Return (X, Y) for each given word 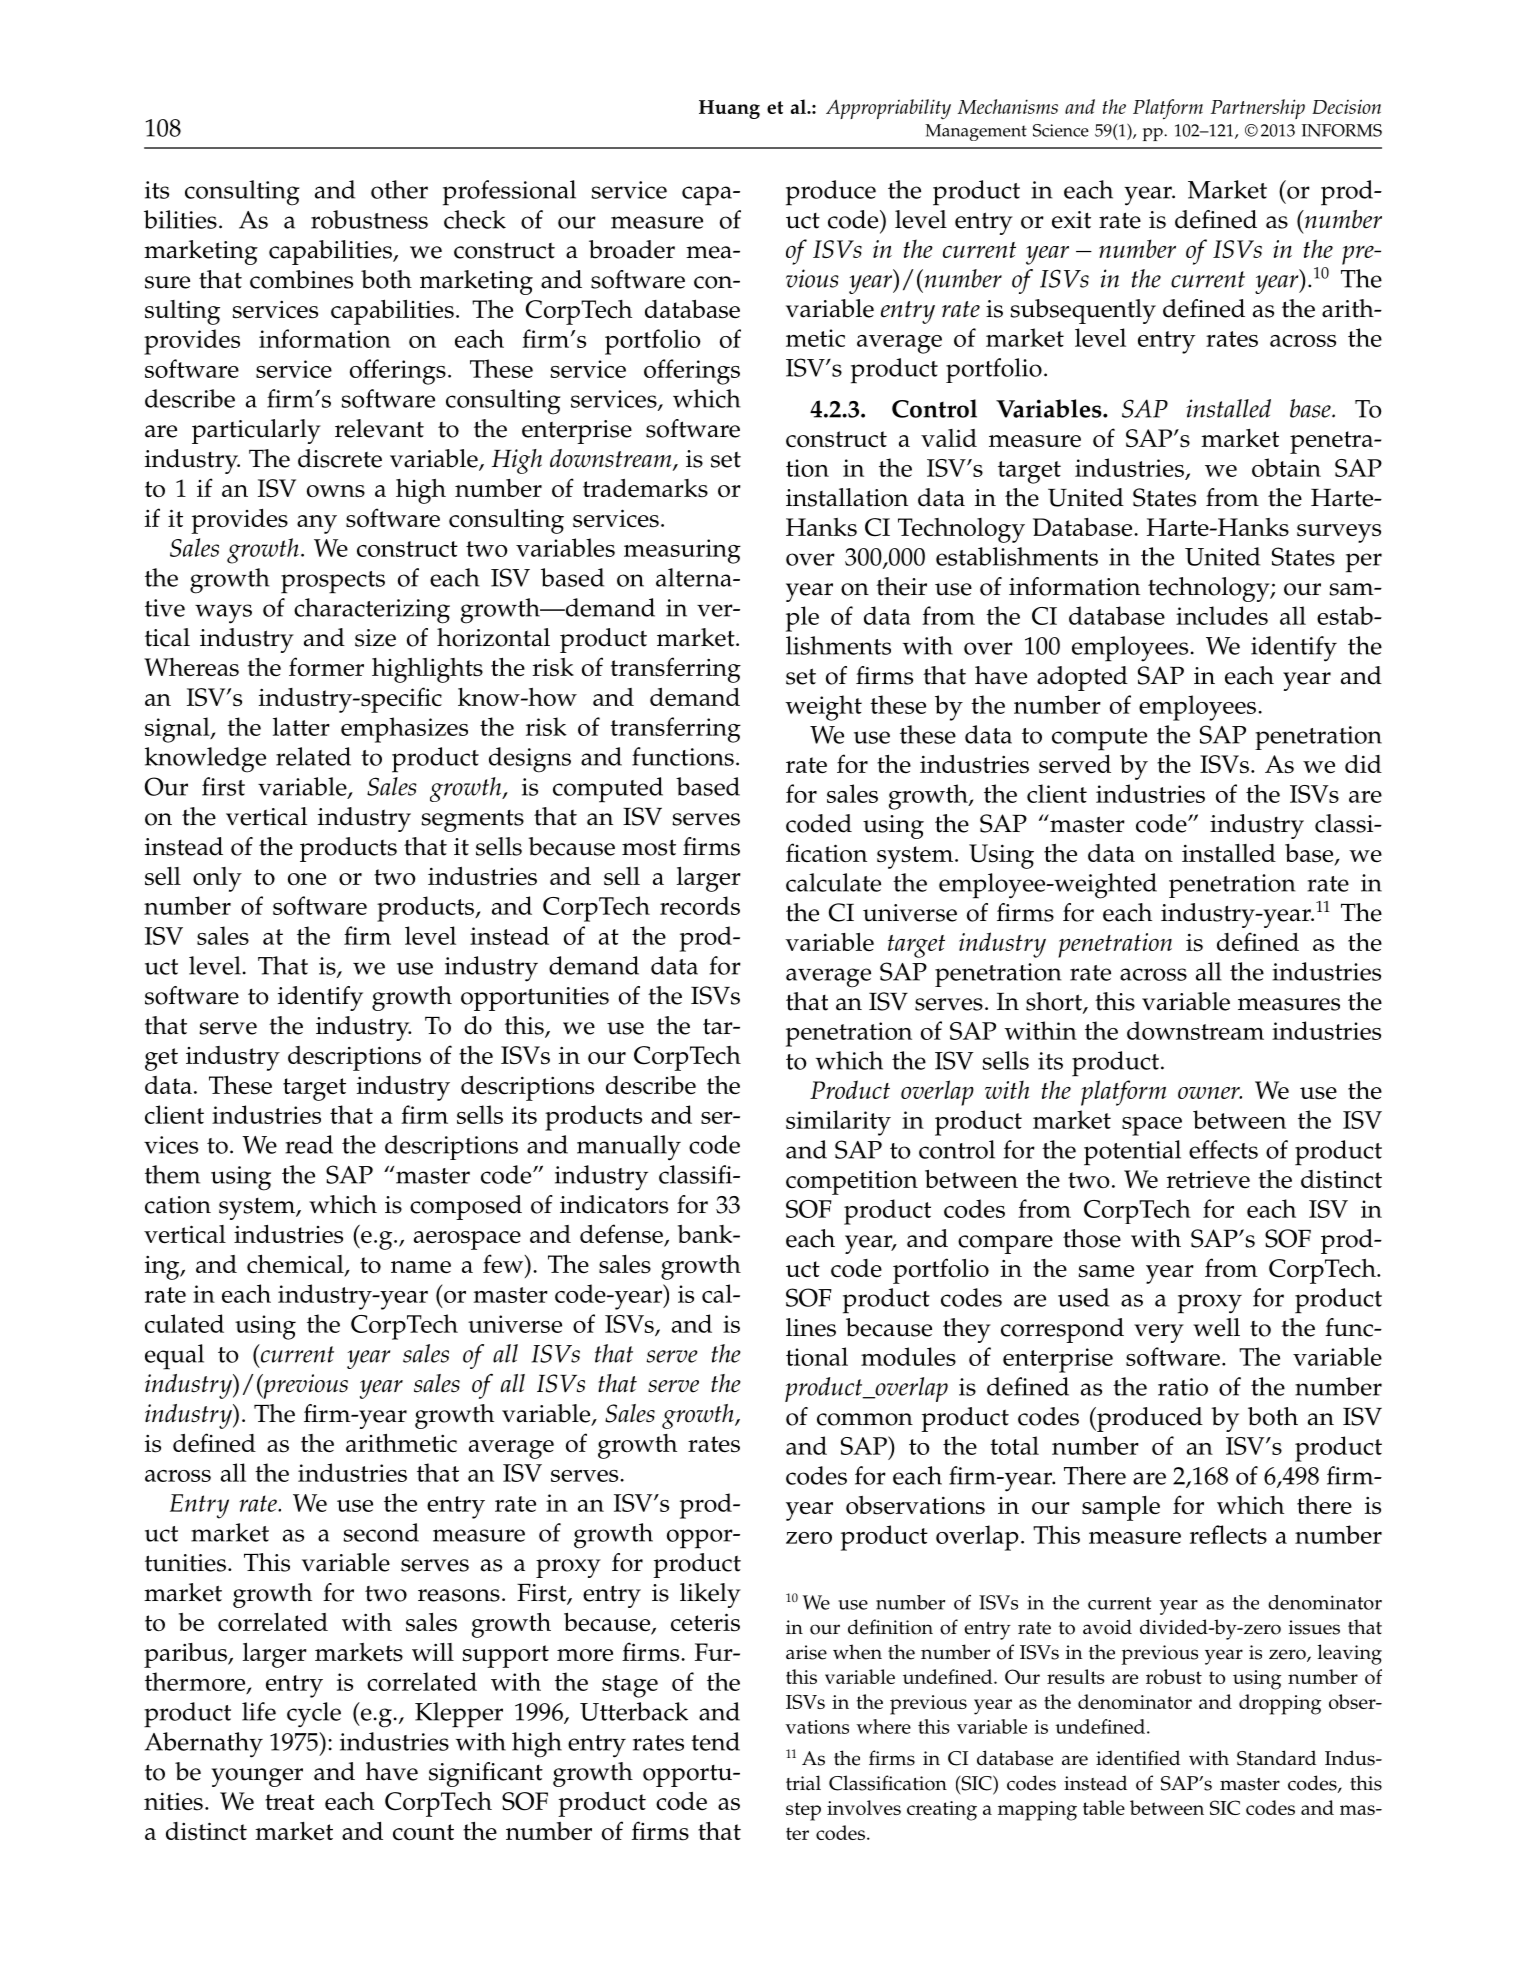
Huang (729, 109)
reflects (1228, 1534)
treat (290, 1802)
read (309, 1144)
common (865, 1419)
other (399, 189)
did (1363, 764)
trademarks (645, 488)
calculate (833, 882)
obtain (1286, 467)
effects (1223, 1149)
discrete (340, 458)
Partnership (1258, 109)
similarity (838, 1123)
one (307, 879)
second (381, 1532)
